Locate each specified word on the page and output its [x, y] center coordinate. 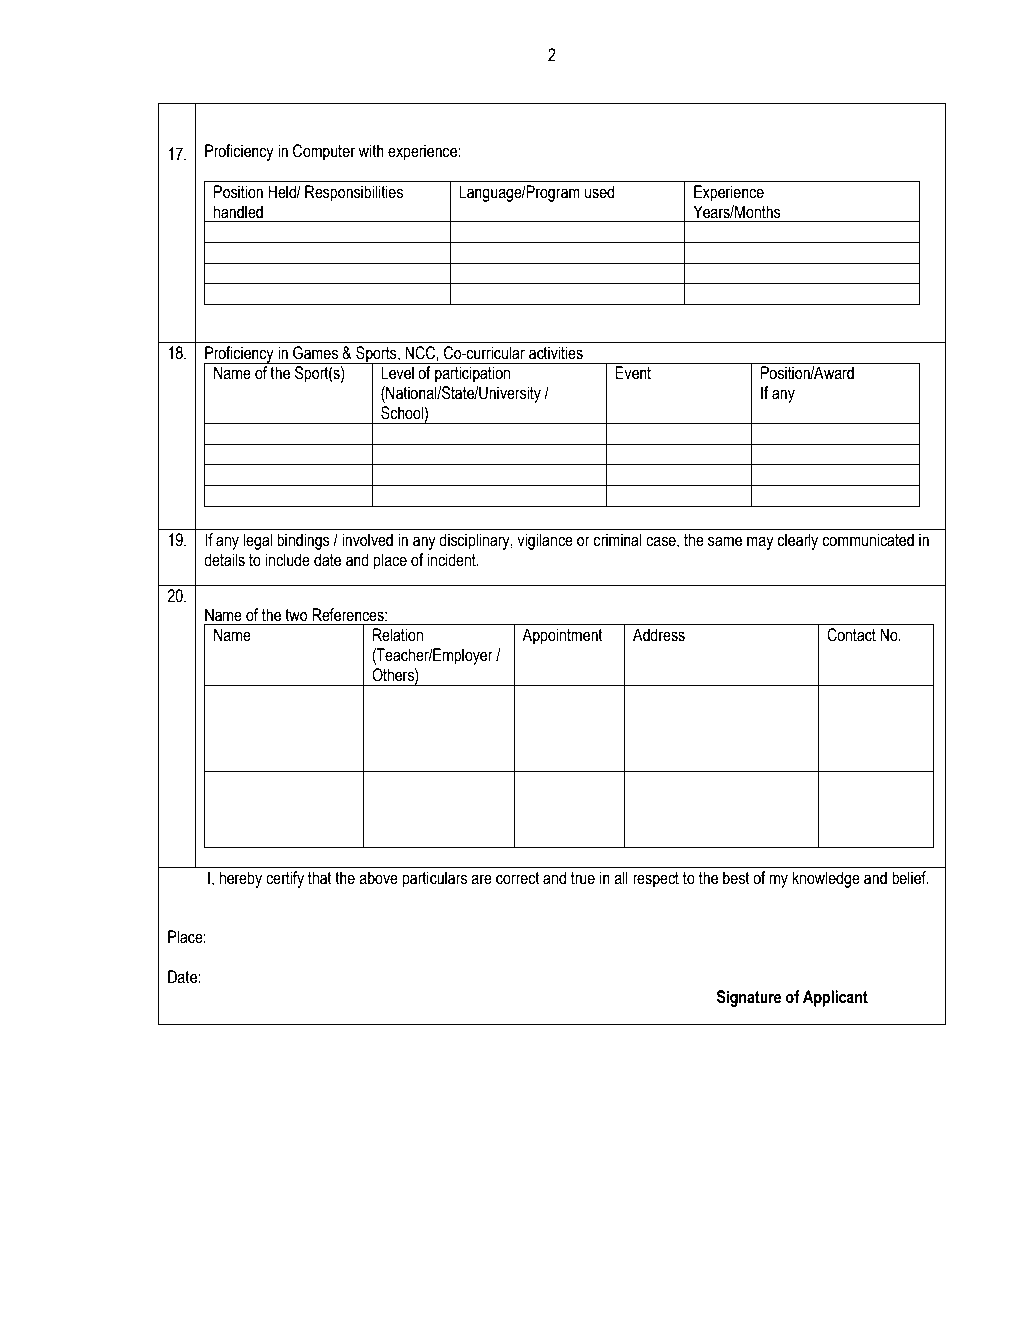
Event [633, 373]
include [287, 560]
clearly [797, 541]
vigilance [545, 541]
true [583, 878]
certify [285, 879]
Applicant [835, 998]
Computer [324, 152]
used [599, 192]
